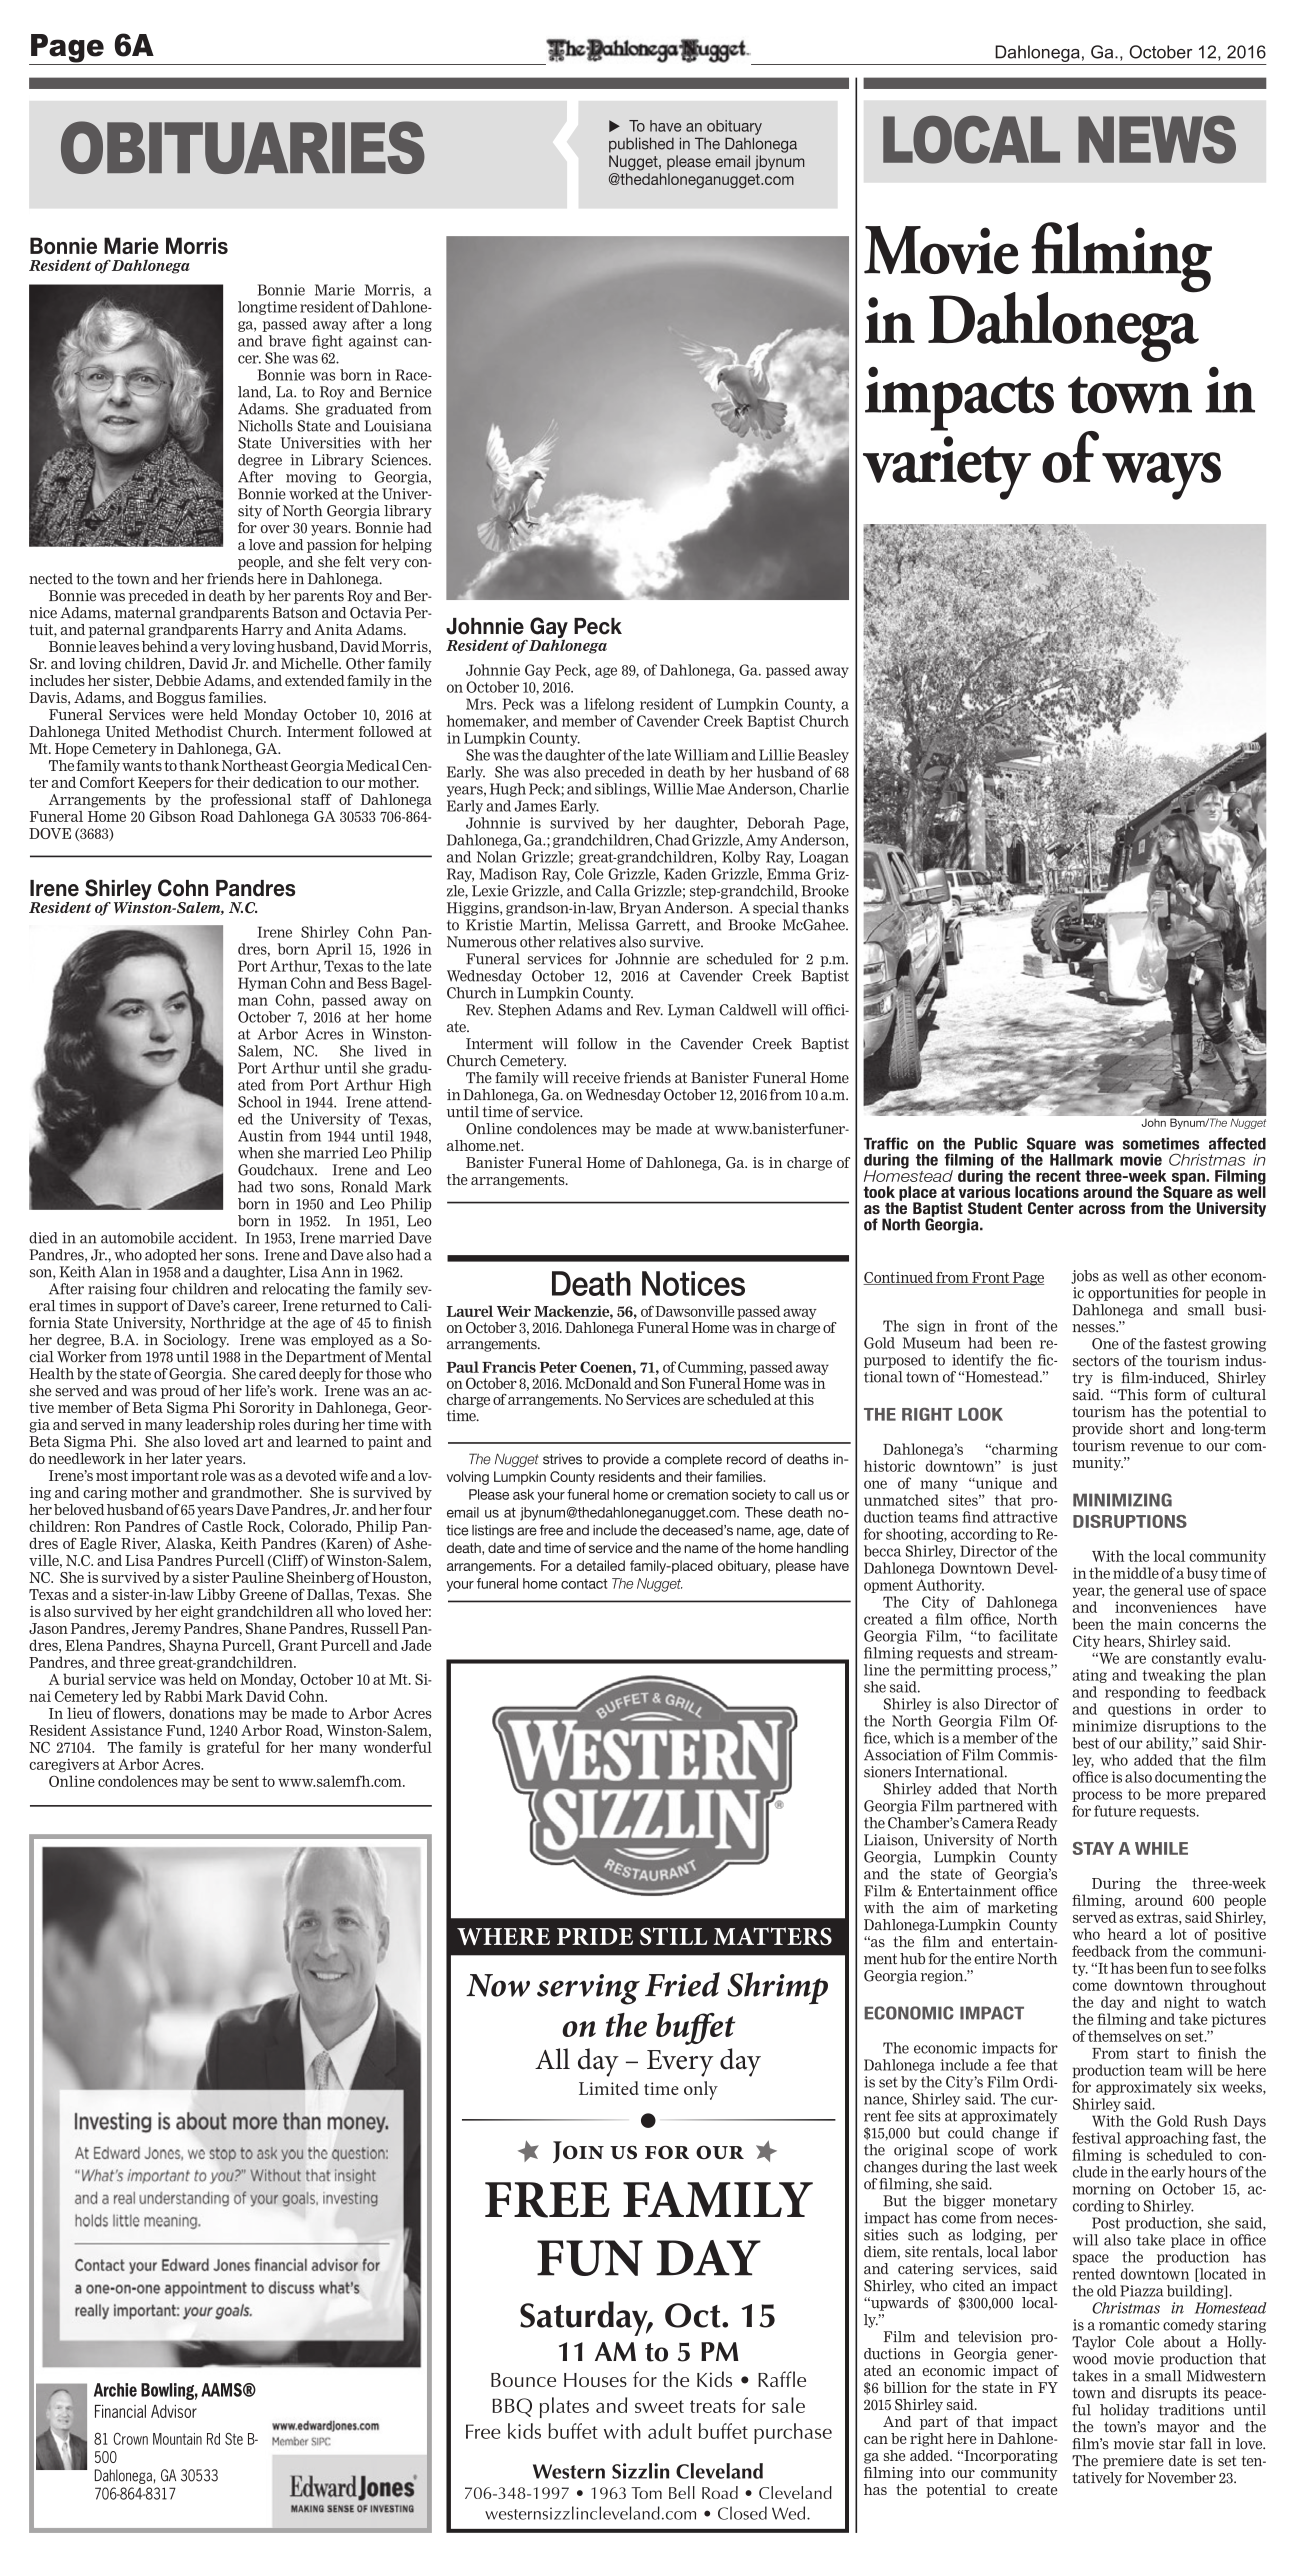 Image resolution: width=1296 pixels, height=2562 pixels. I want to click on adult, so click(670, 2431).
